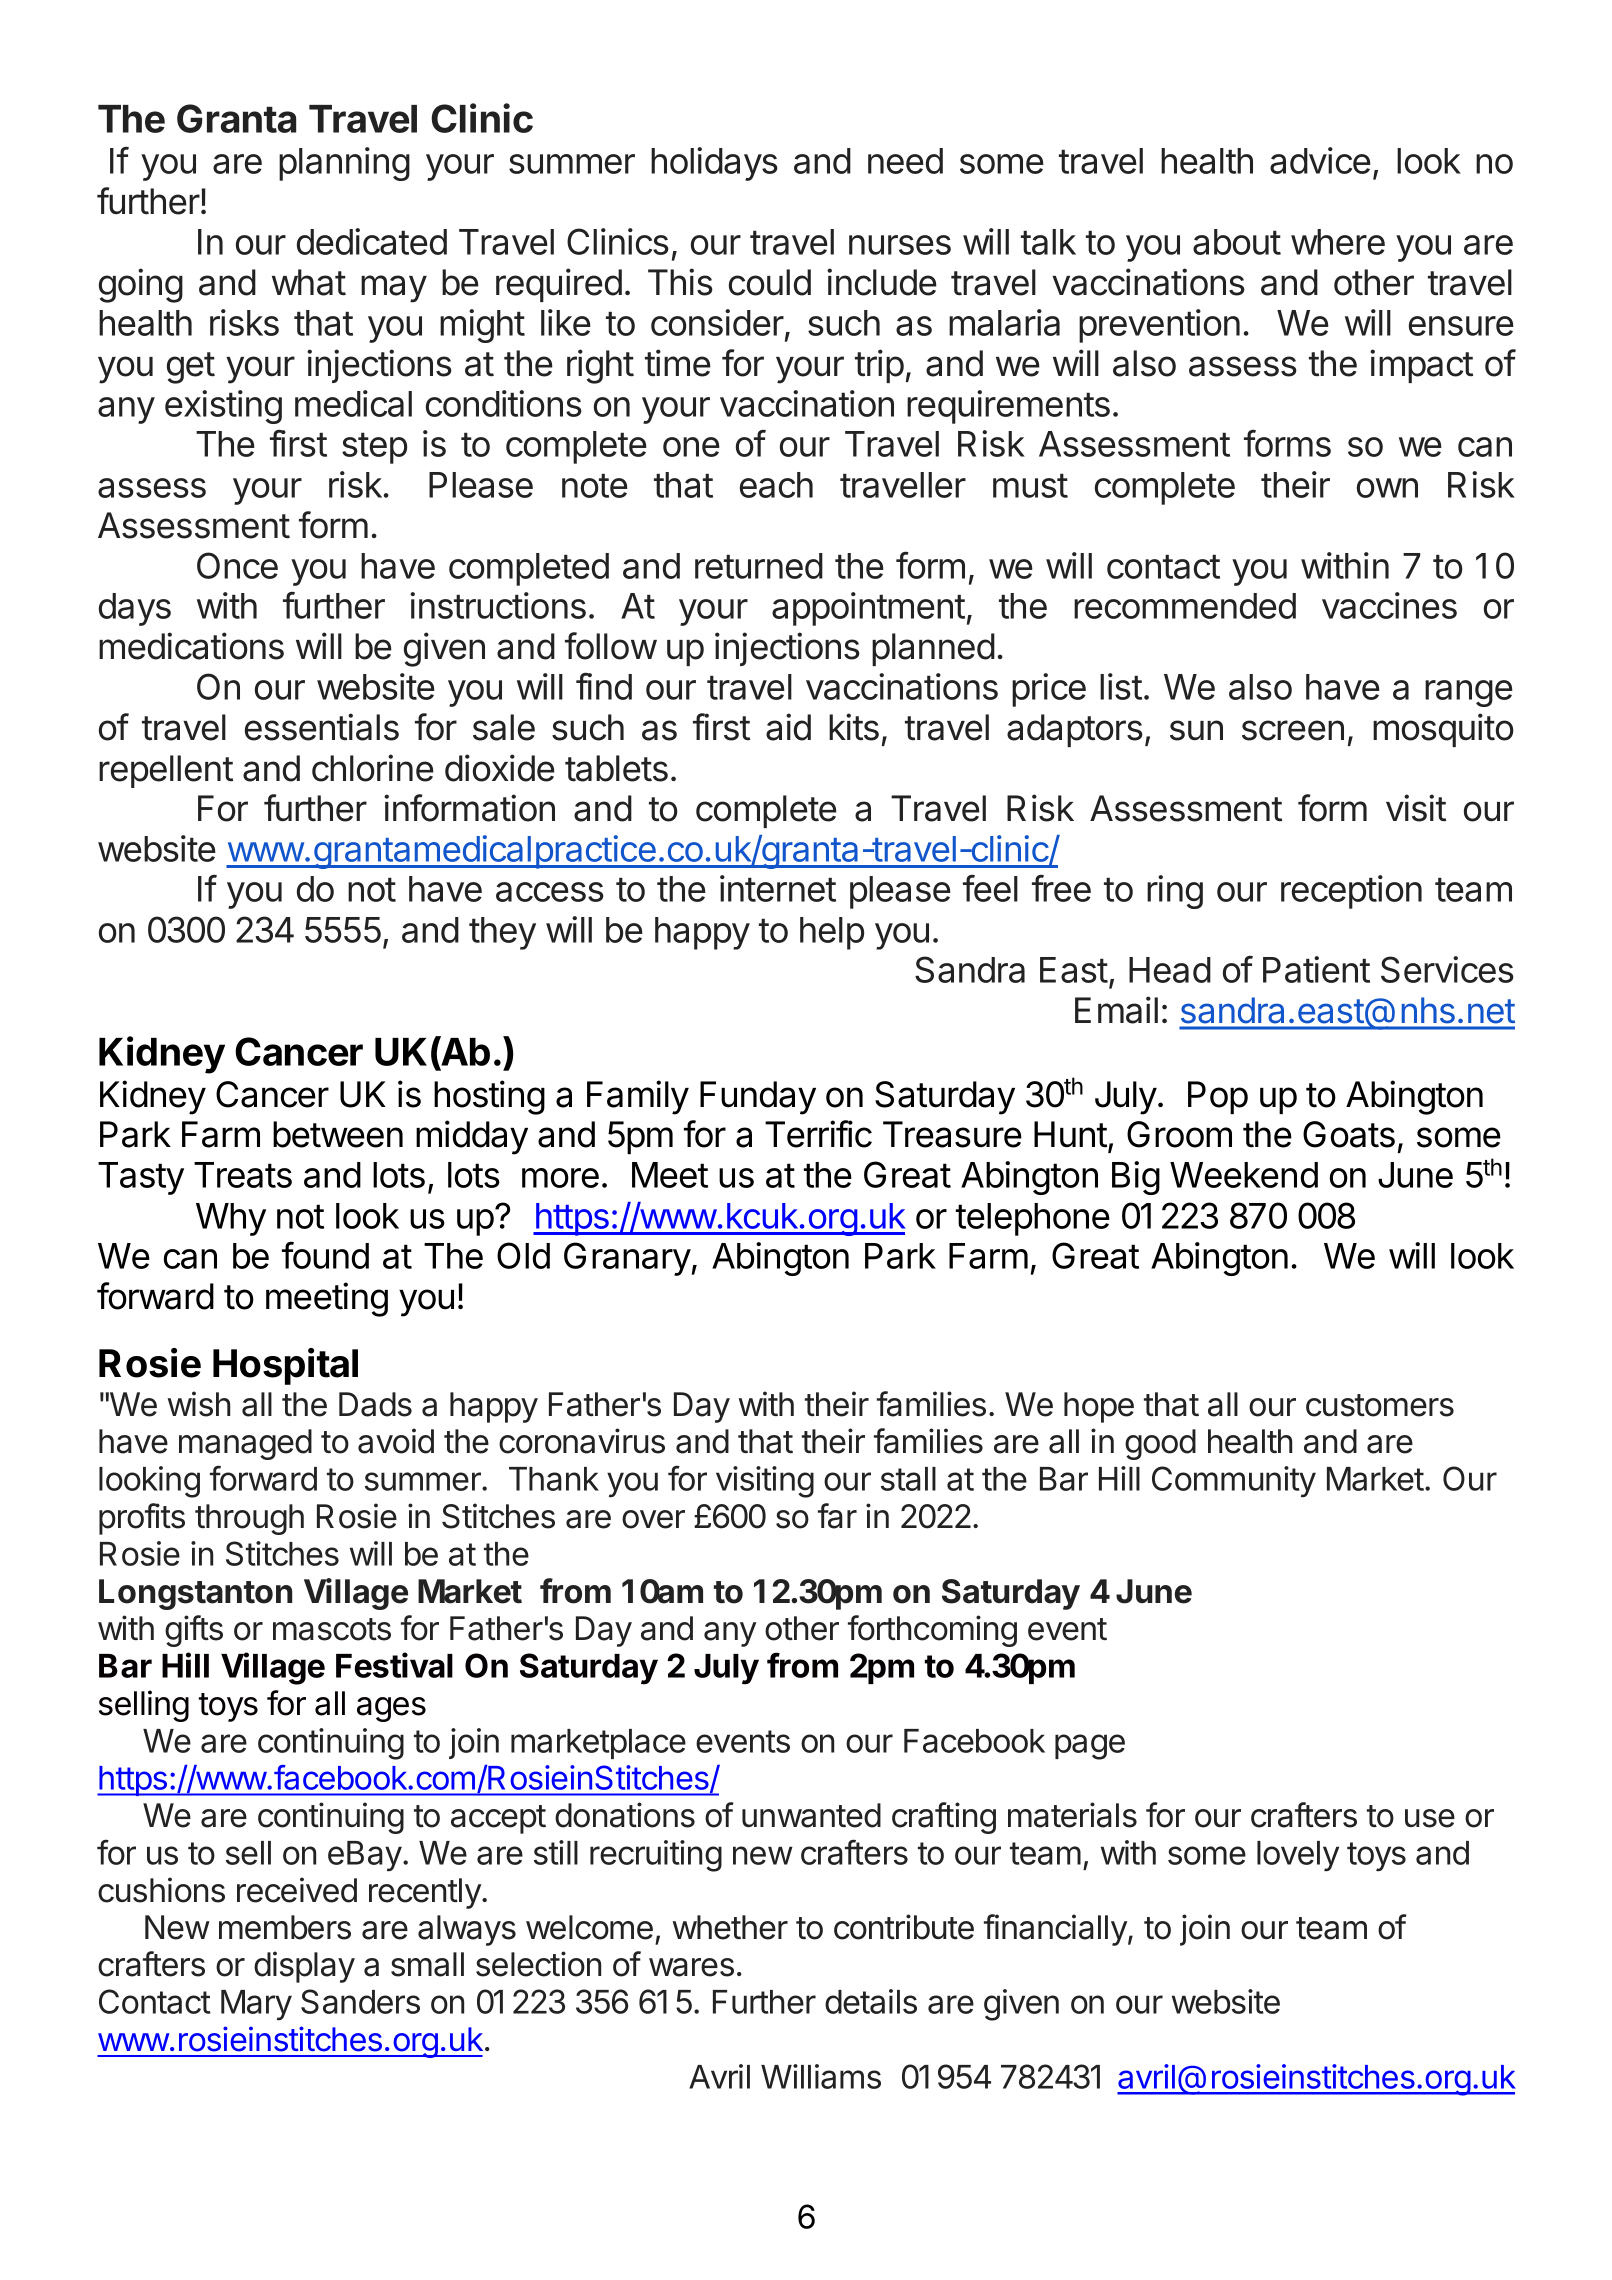 The height and width of the image is (2280, 1612). What do you see at coordinates (1244, 1175) in the image?
I see `Weekend` at bounding box center [1244, 1175].
